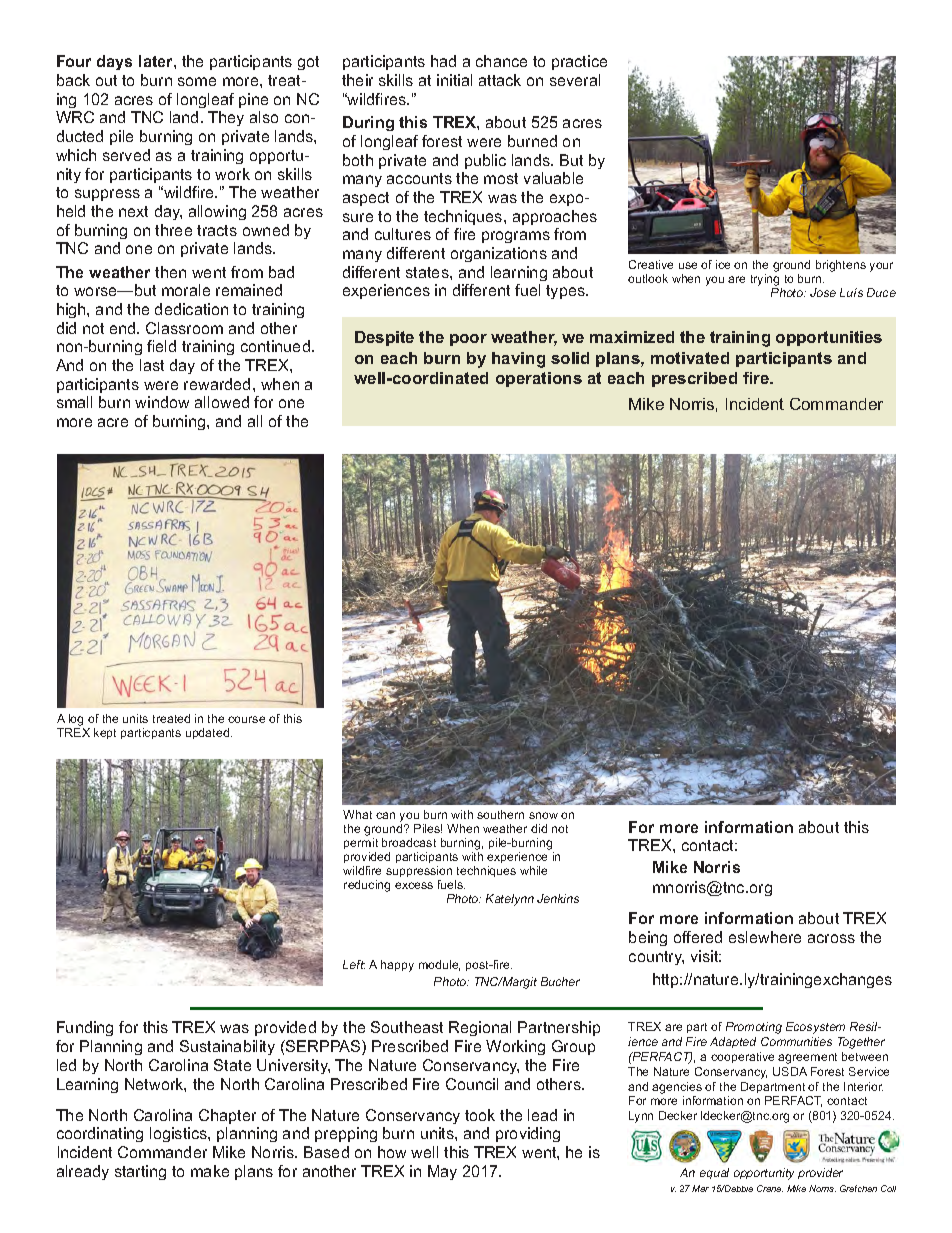 The height and width of the image is (1233, 952). I want to click on southern, so click(500, 814).
